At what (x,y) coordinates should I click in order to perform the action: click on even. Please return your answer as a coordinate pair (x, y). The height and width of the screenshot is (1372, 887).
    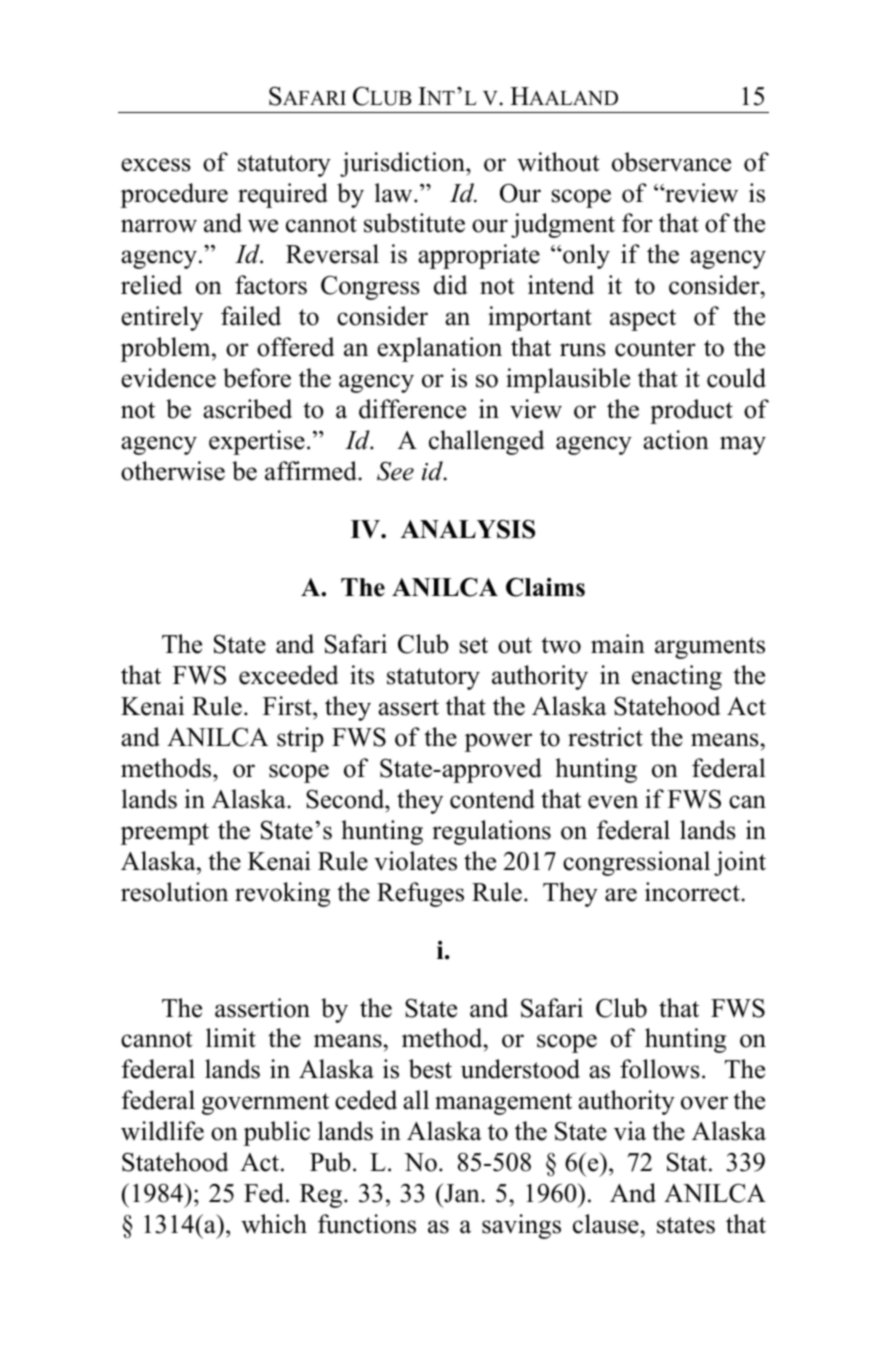
    Looking at the image, I should click on (613, 802).
